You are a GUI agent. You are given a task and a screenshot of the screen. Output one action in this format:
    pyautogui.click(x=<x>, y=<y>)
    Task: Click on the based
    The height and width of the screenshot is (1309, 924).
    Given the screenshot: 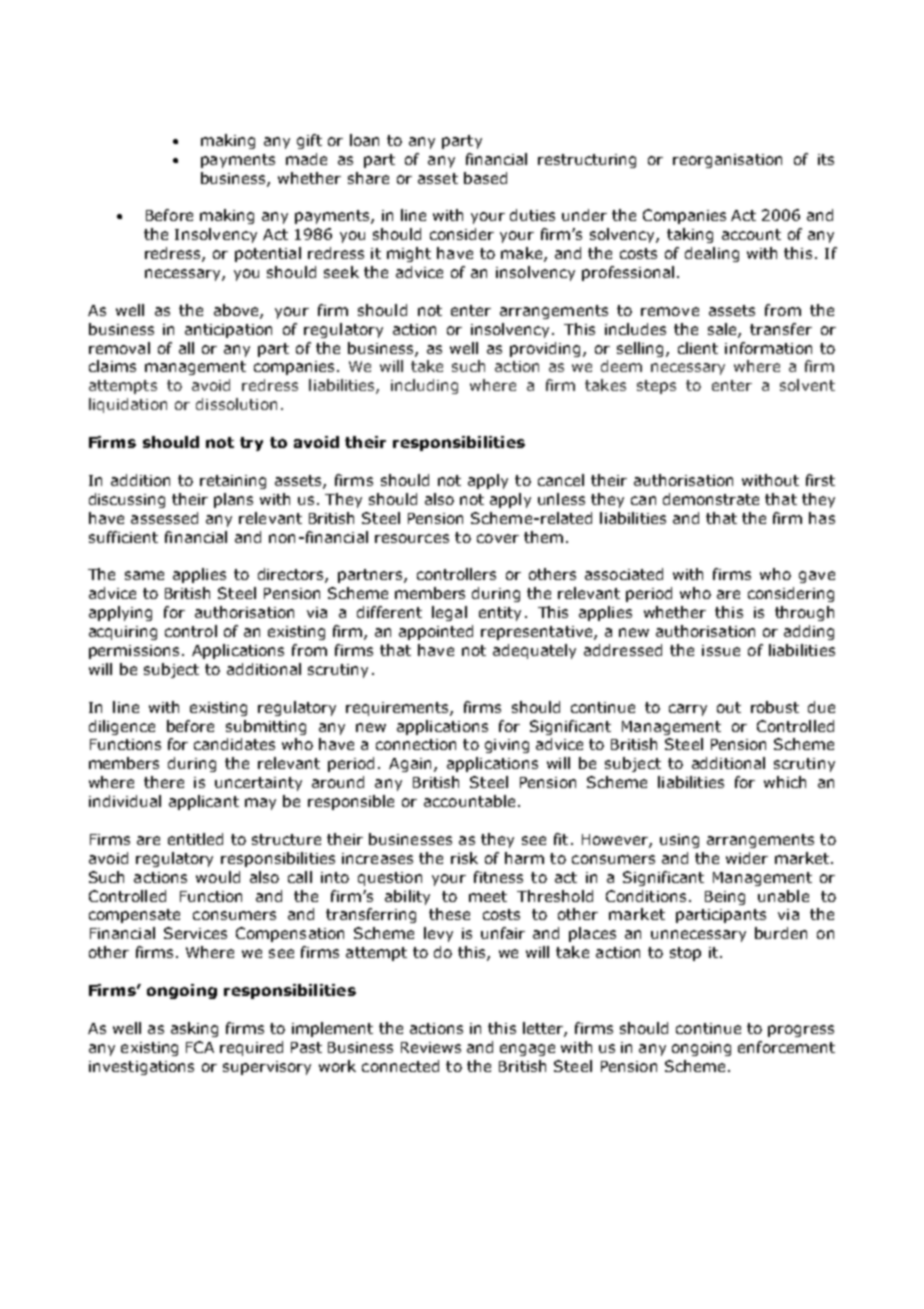 What is the action you would take?
    pyautogui.click(x=485, y=178)
